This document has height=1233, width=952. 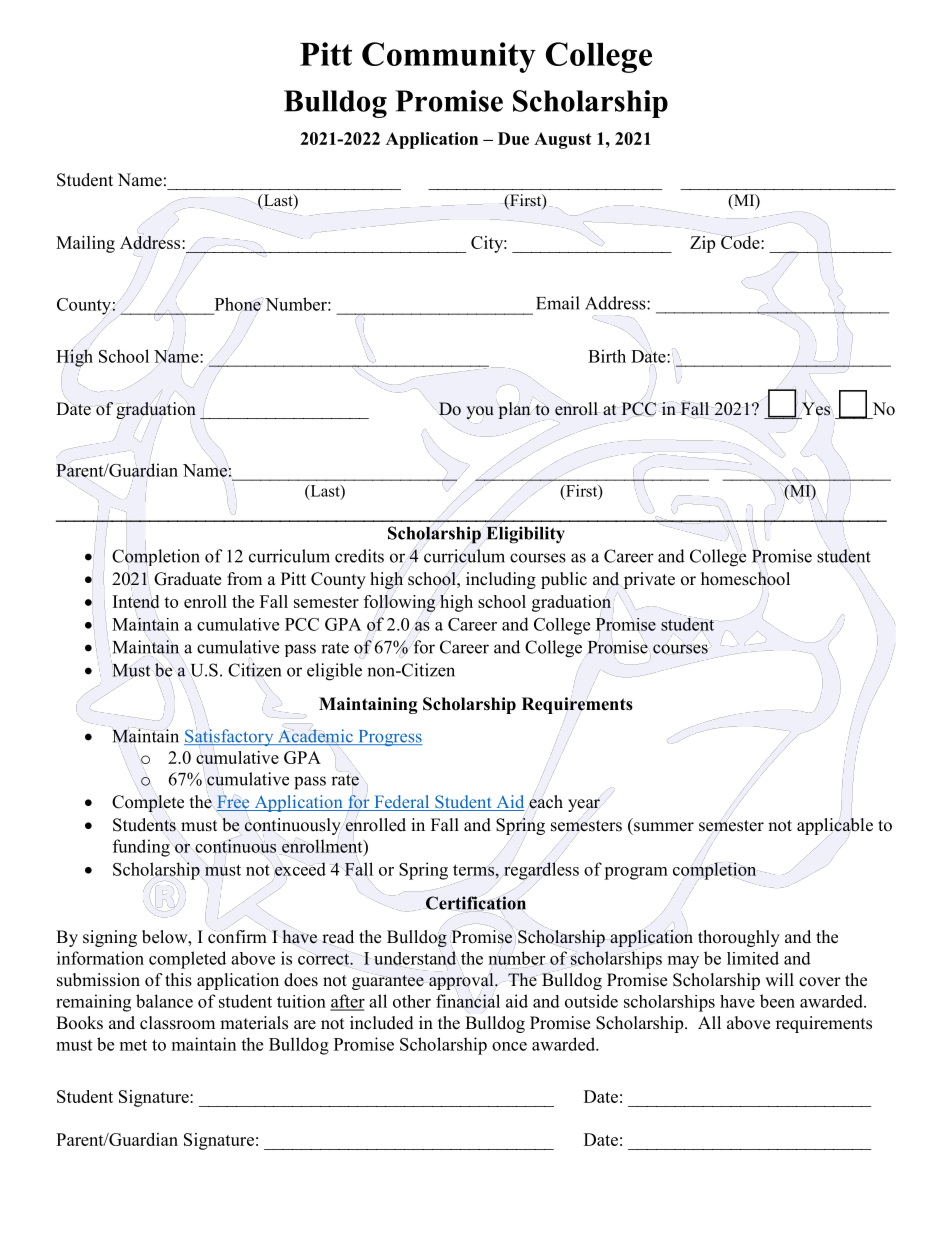 I want to click on Graduate, so click(x=187, y=579).
